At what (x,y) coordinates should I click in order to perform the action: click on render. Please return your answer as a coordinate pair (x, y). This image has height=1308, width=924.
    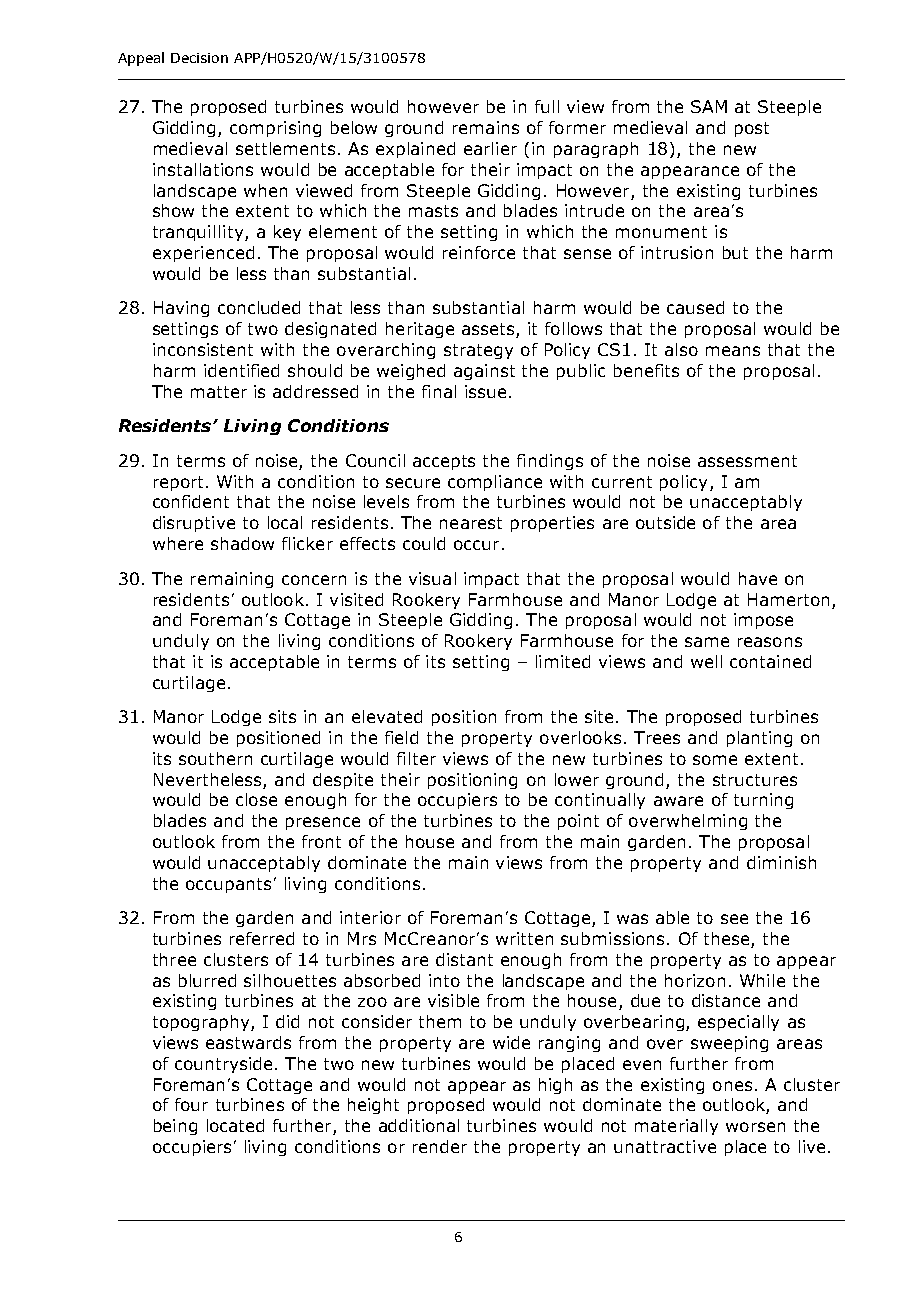
    Looking at the image, I should click on (440, 1146).
